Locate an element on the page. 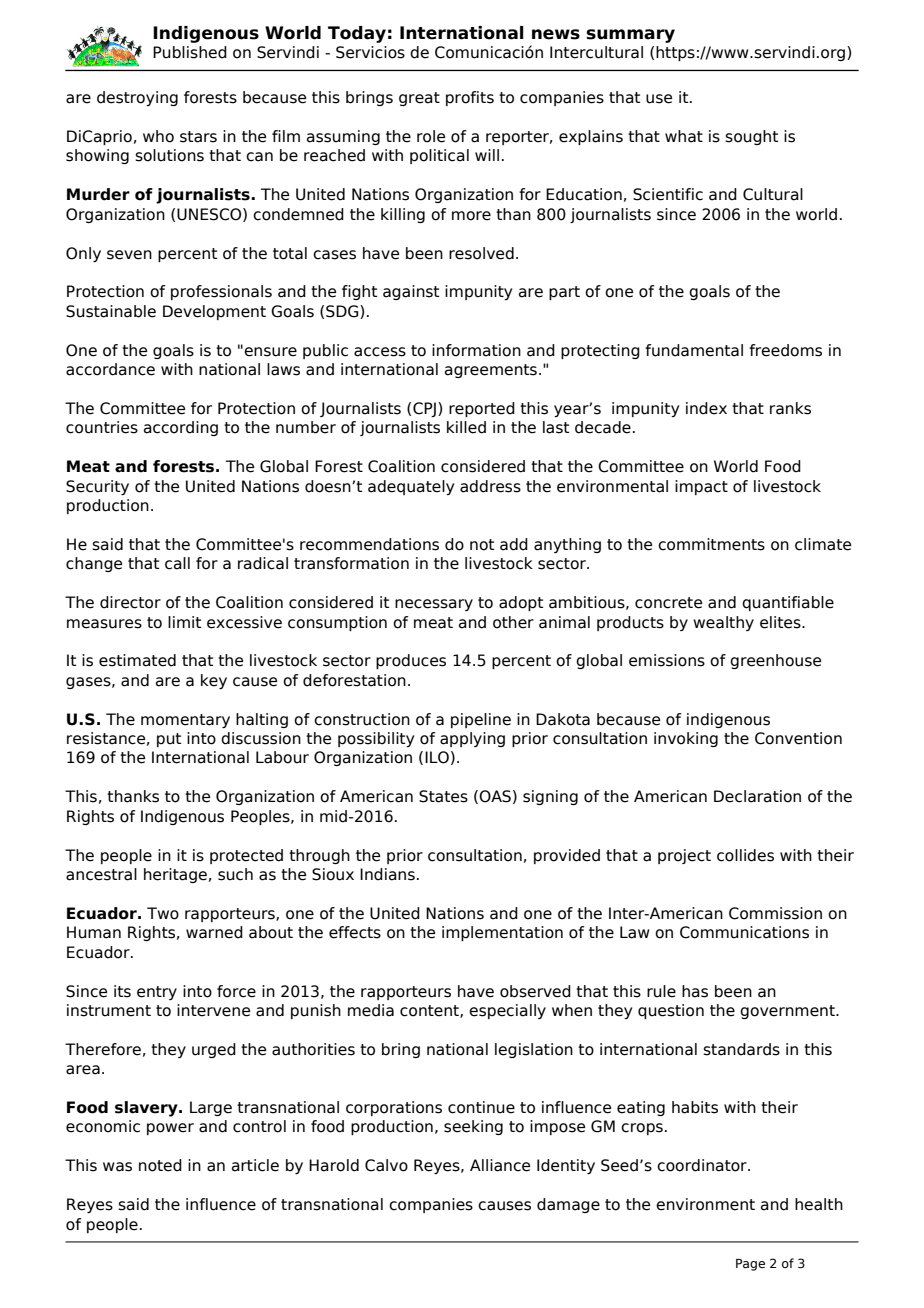 This image has height=1308, width=924. limit is located at coordinates (184, 622).
